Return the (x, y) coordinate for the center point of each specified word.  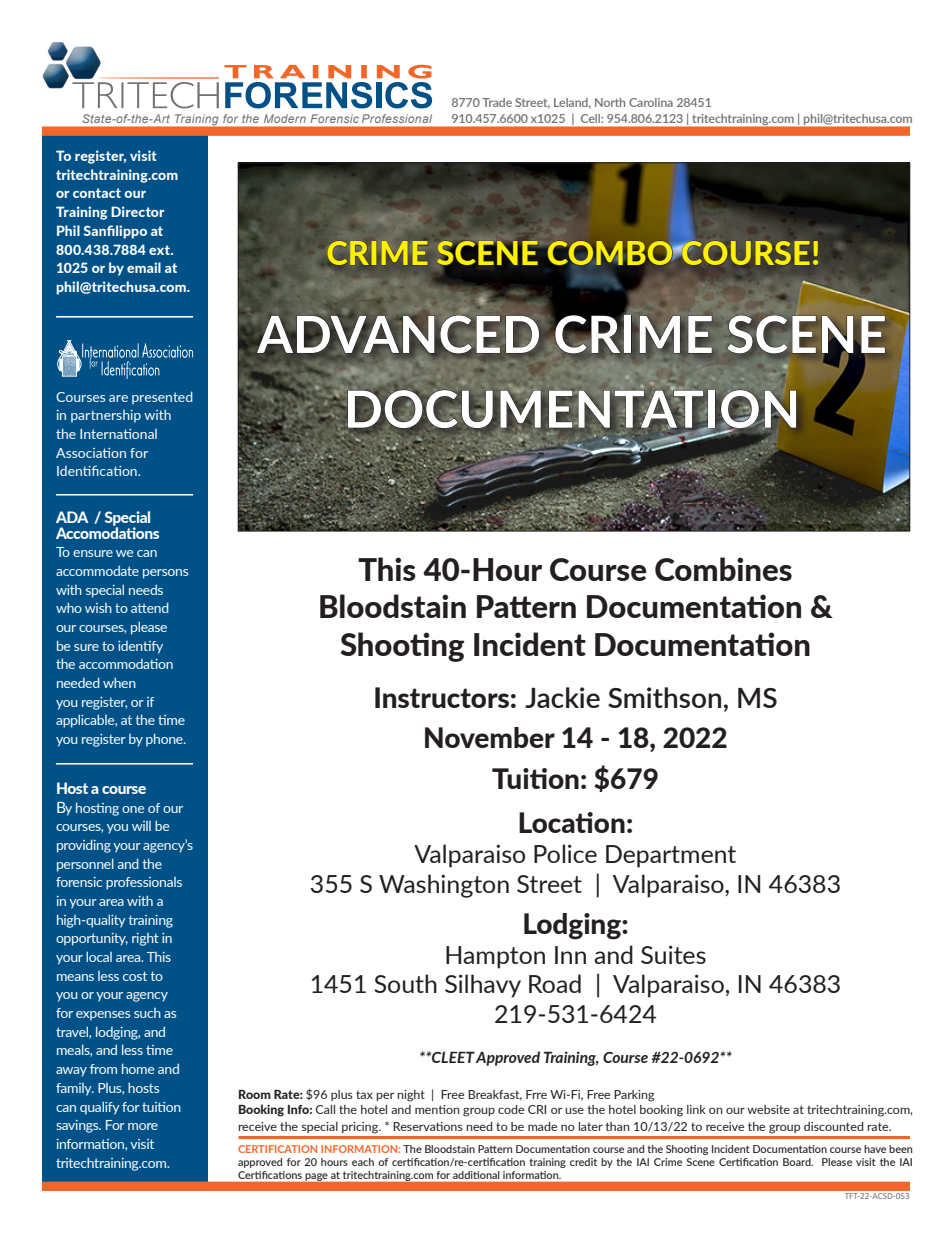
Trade (497, 102)
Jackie (562, 697)
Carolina (651, 102)
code (511, 1109)
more (143, 1126)
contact (97, 193)
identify (140, 647)
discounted (833, 1126)
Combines (723, 569)
